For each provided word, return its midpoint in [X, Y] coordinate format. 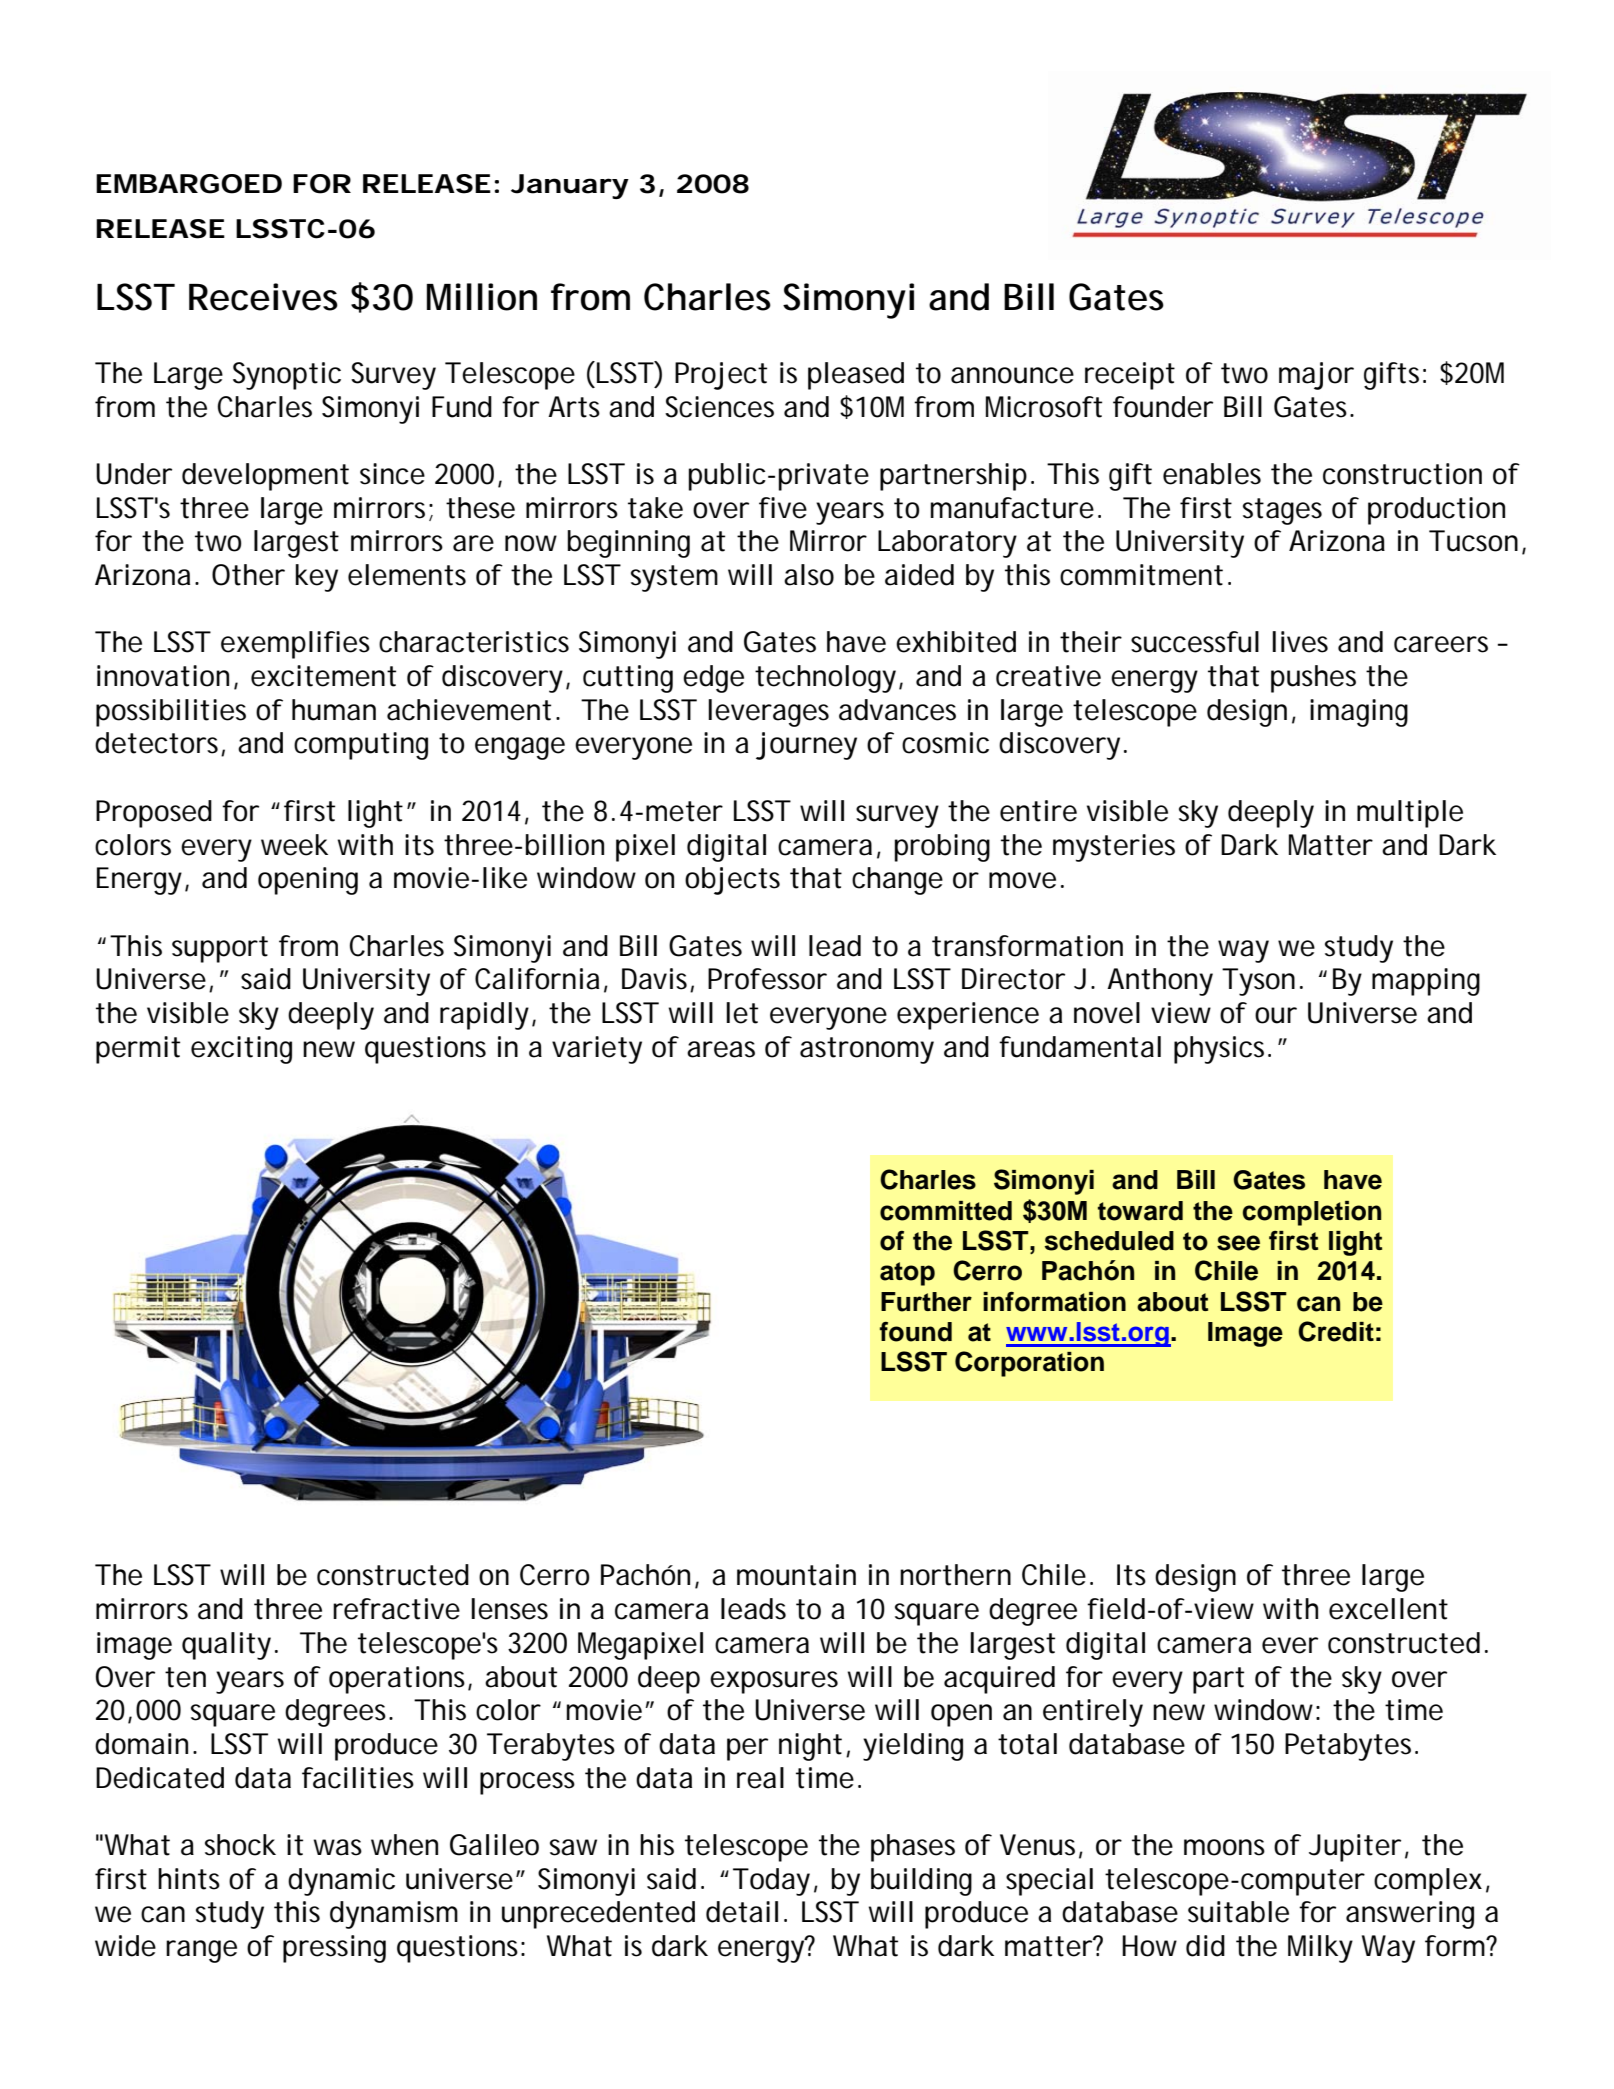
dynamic [341, 1882]
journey [806, 746]
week [294, 845]
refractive [396, 1609]
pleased [856, 376]
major [1316, 376]
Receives [263, 297]
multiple [1410, 814]
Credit [1336, 1331]
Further [926, 1302]
